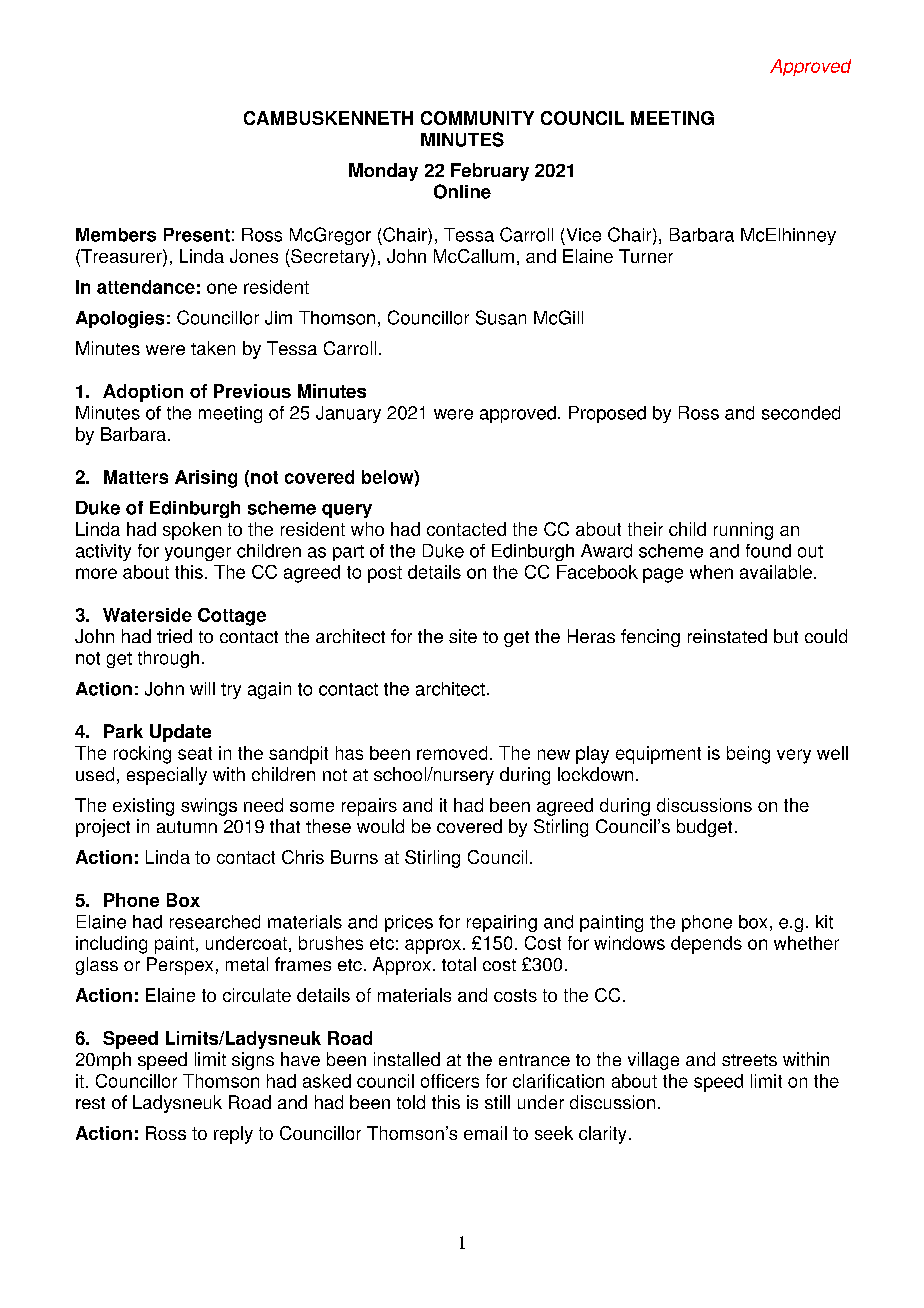  I want to click on reply, so click(233, 1135).
